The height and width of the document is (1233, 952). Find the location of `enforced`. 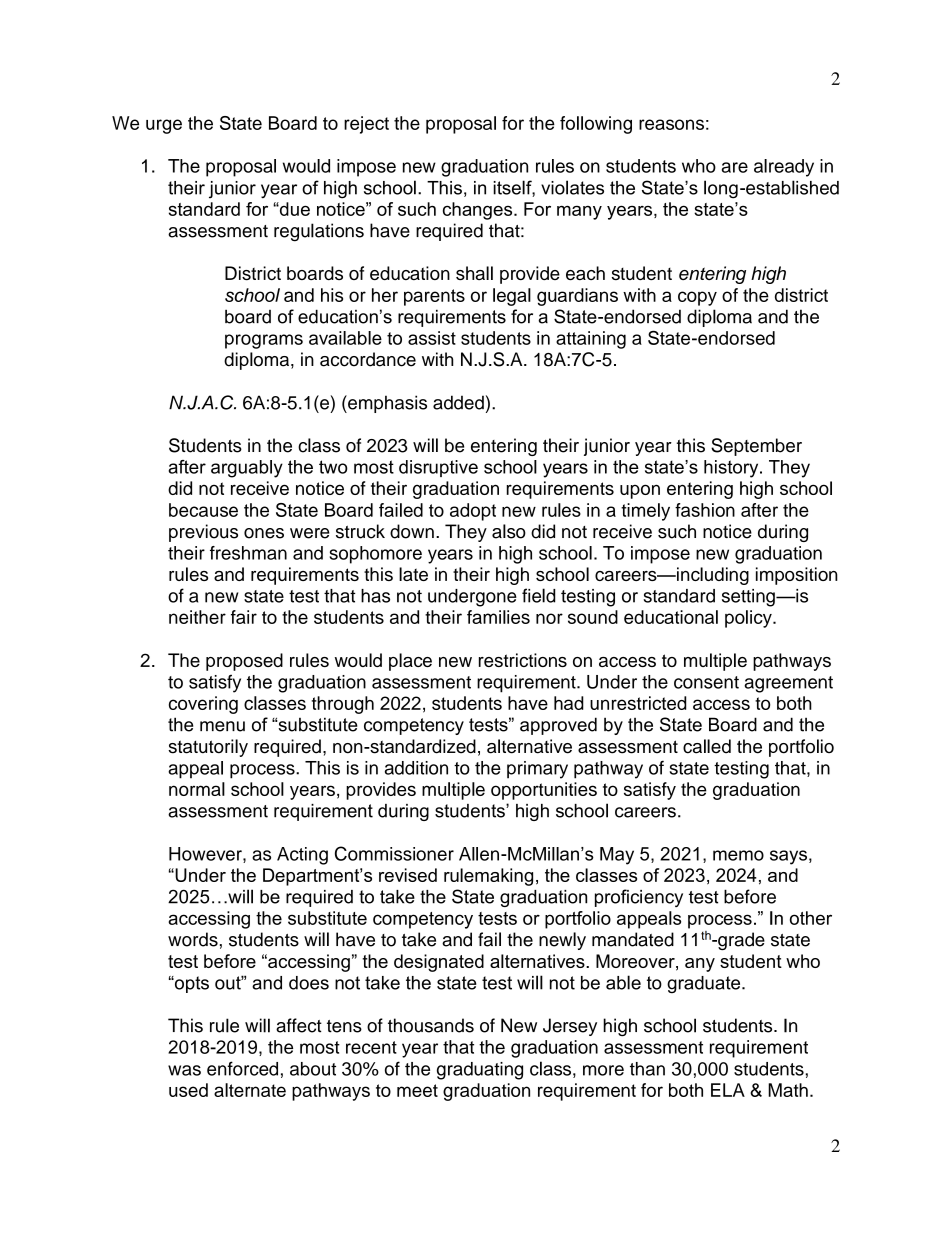

enforced is located at coordinates (242, 1068).
